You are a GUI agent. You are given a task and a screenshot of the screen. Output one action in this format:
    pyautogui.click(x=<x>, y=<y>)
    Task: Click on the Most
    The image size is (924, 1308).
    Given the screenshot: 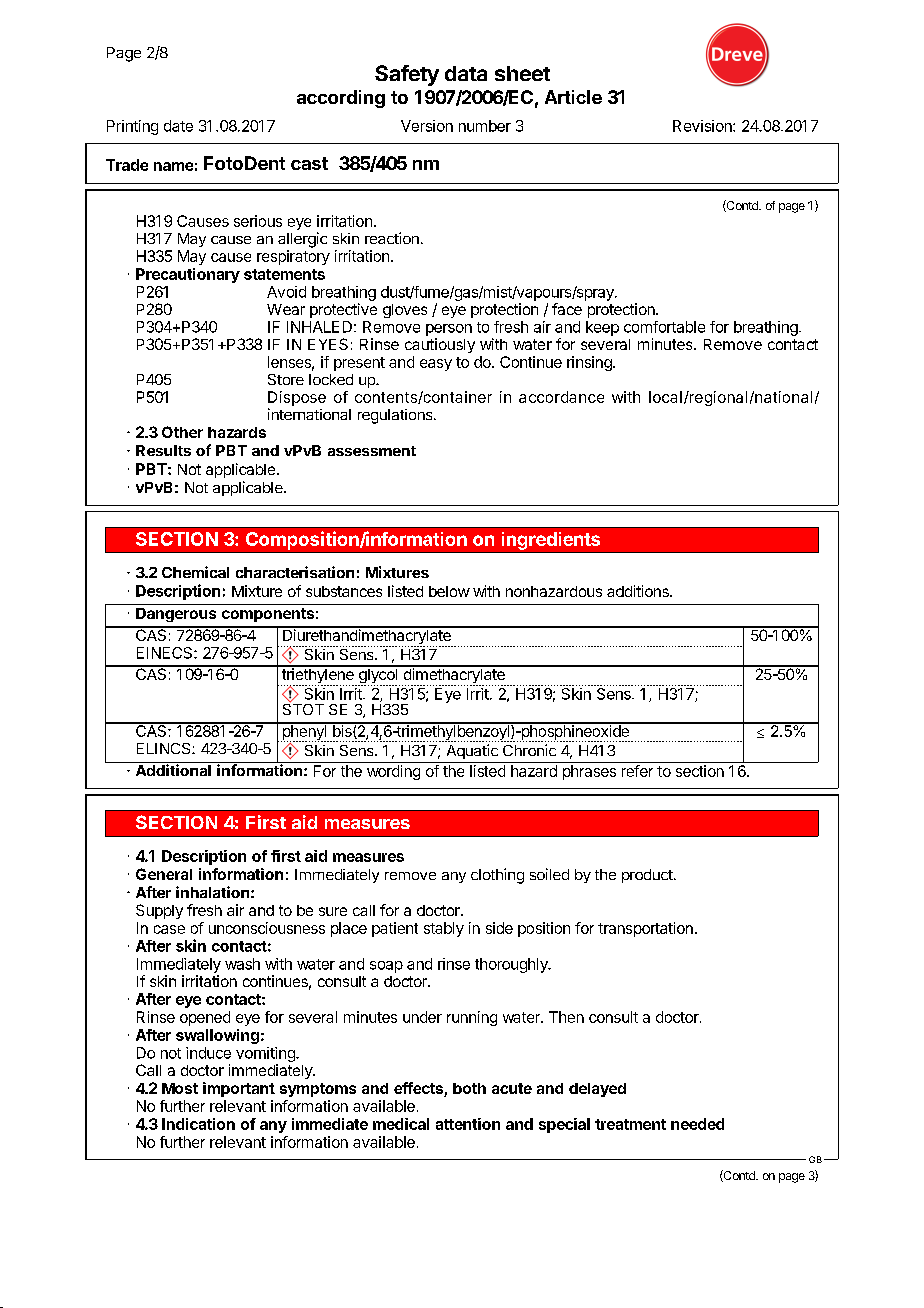 What is the action you would take?
    pyautogui.click(x=180, y=1088)
